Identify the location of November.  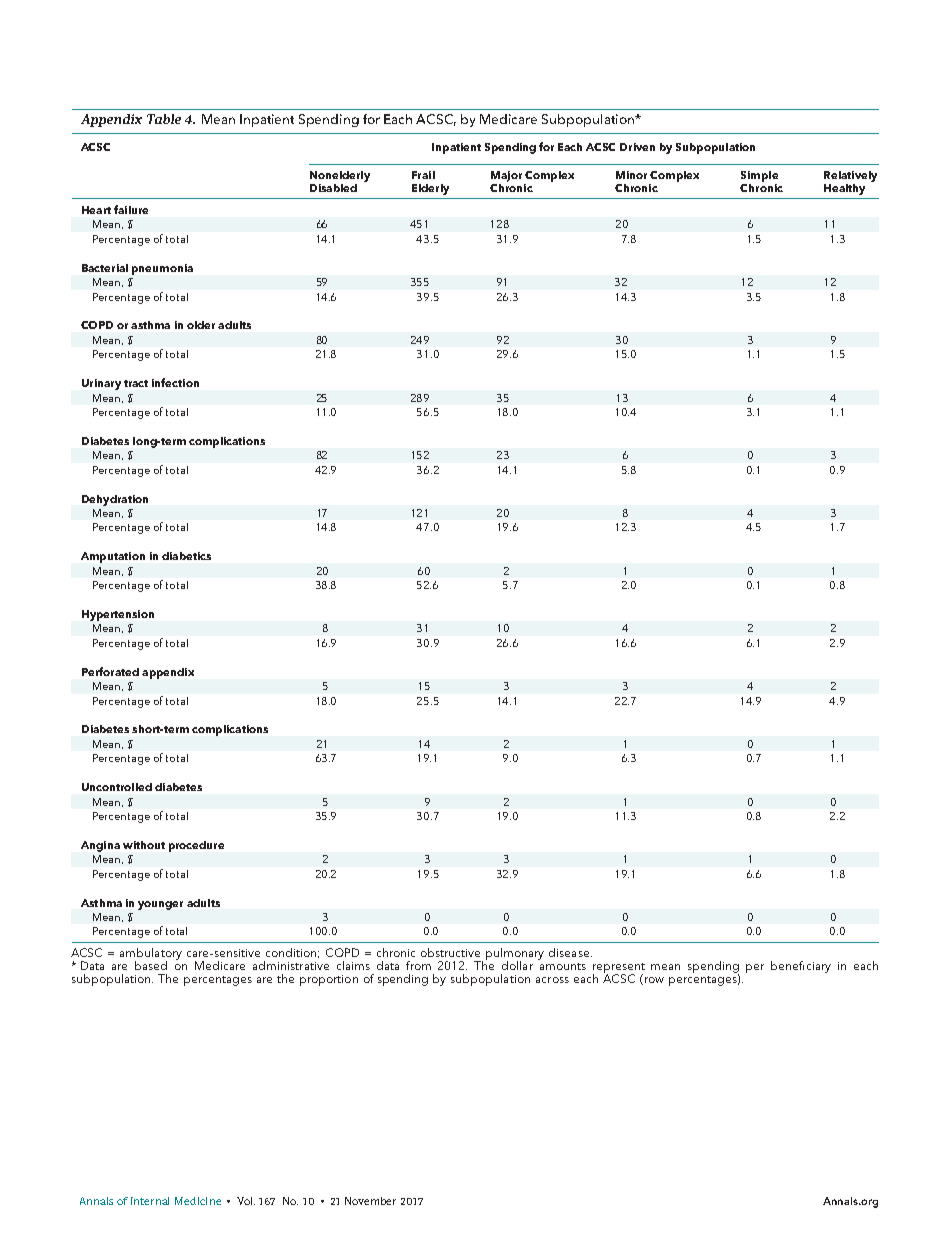
(370, 1201).
